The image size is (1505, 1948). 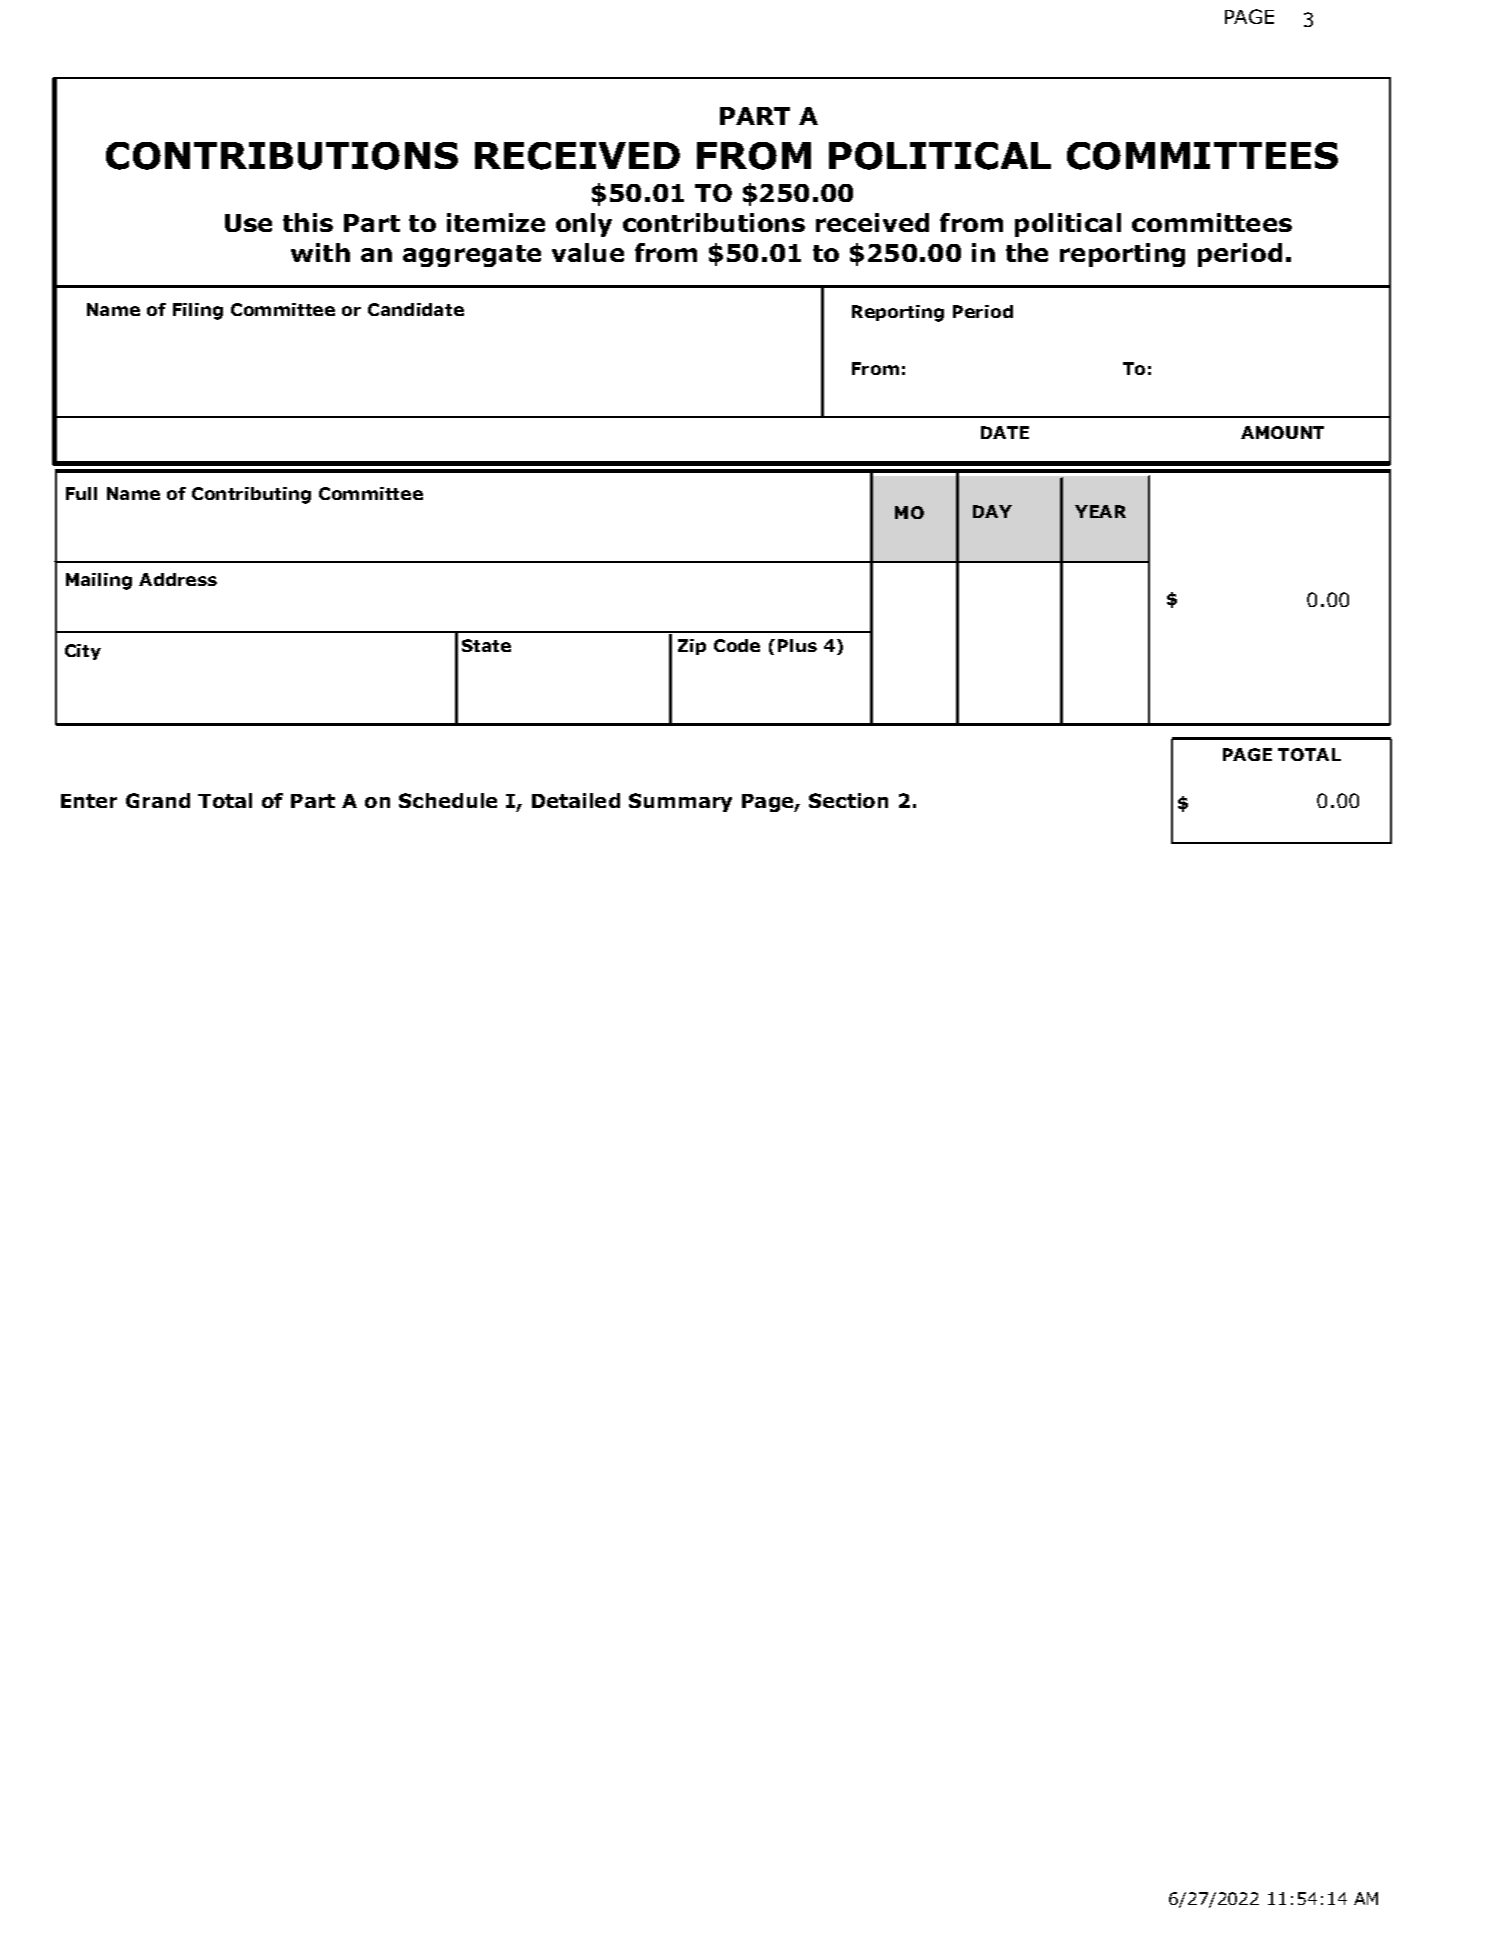 What do you see at coordinates (588, 252) in the image?
I see `value` at bounding box center [588, 252].
